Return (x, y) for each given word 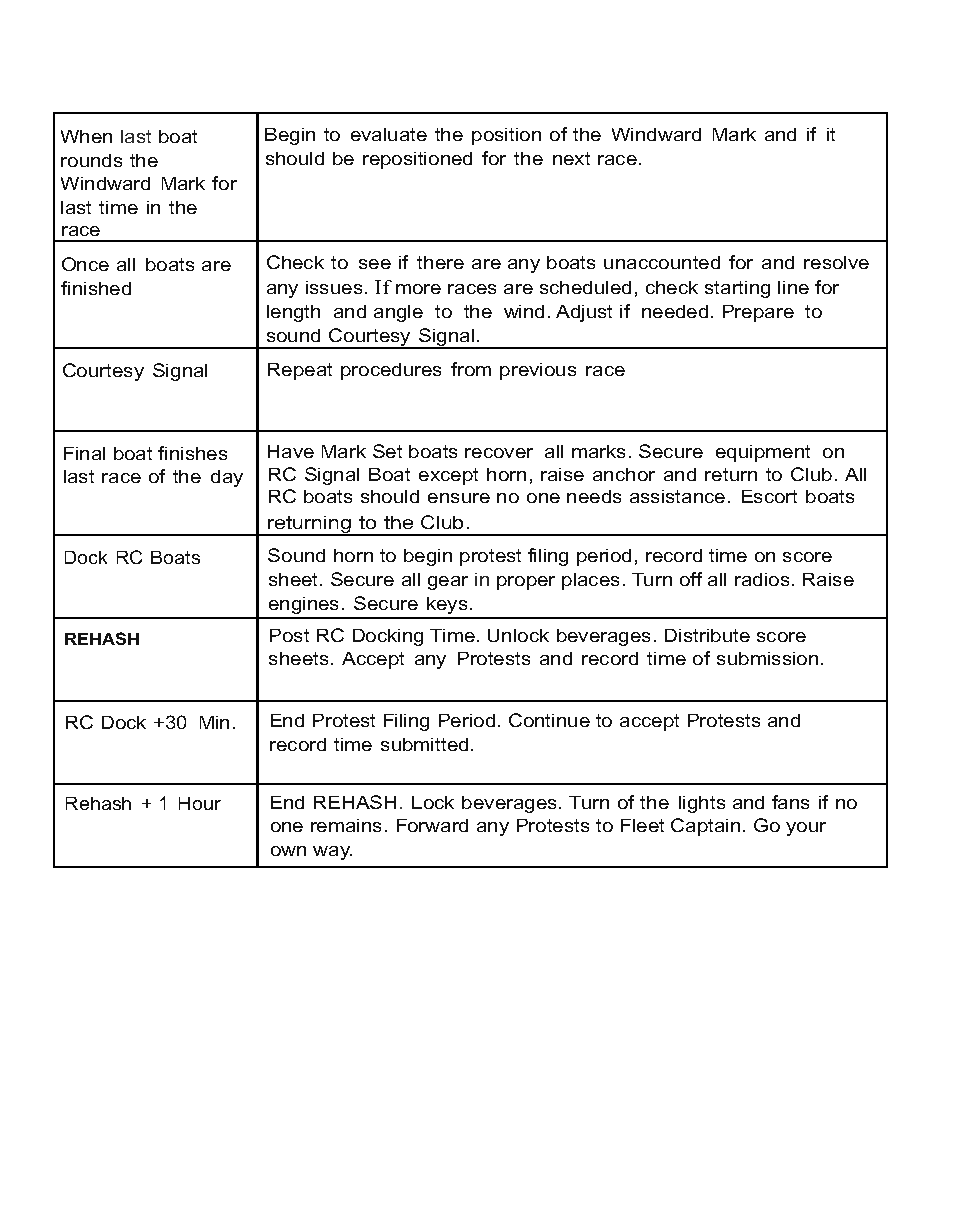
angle (398, 313)
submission (767, 658)
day (227, 478)
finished (96, 288)
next (571, 158)
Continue (549, 720)
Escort (769, 496)
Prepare (758, 313)
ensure (459, 498)
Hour (200, 803)
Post (289, 635)
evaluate (389, 134)
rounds (91, 160)
